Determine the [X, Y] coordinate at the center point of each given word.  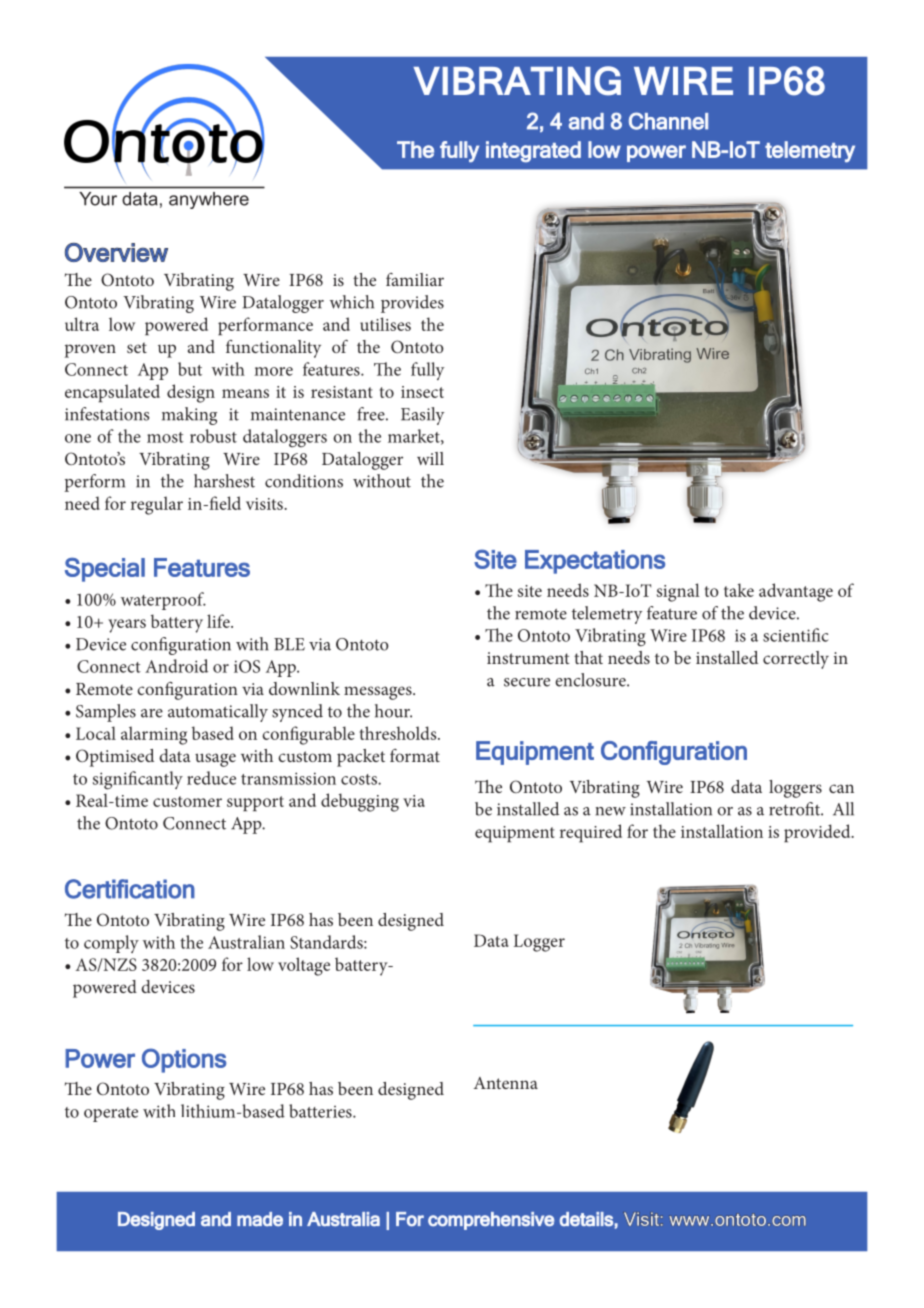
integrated [533, 152]
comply [111, 944]
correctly [796, 660]
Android [176, 666]
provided [818, 833]
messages [379, 693]
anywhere [209, 200]
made [260, 1219]
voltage [304, 966]
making [189, 416]
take [739, 590]
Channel [668, 121]
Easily [422, 416]
